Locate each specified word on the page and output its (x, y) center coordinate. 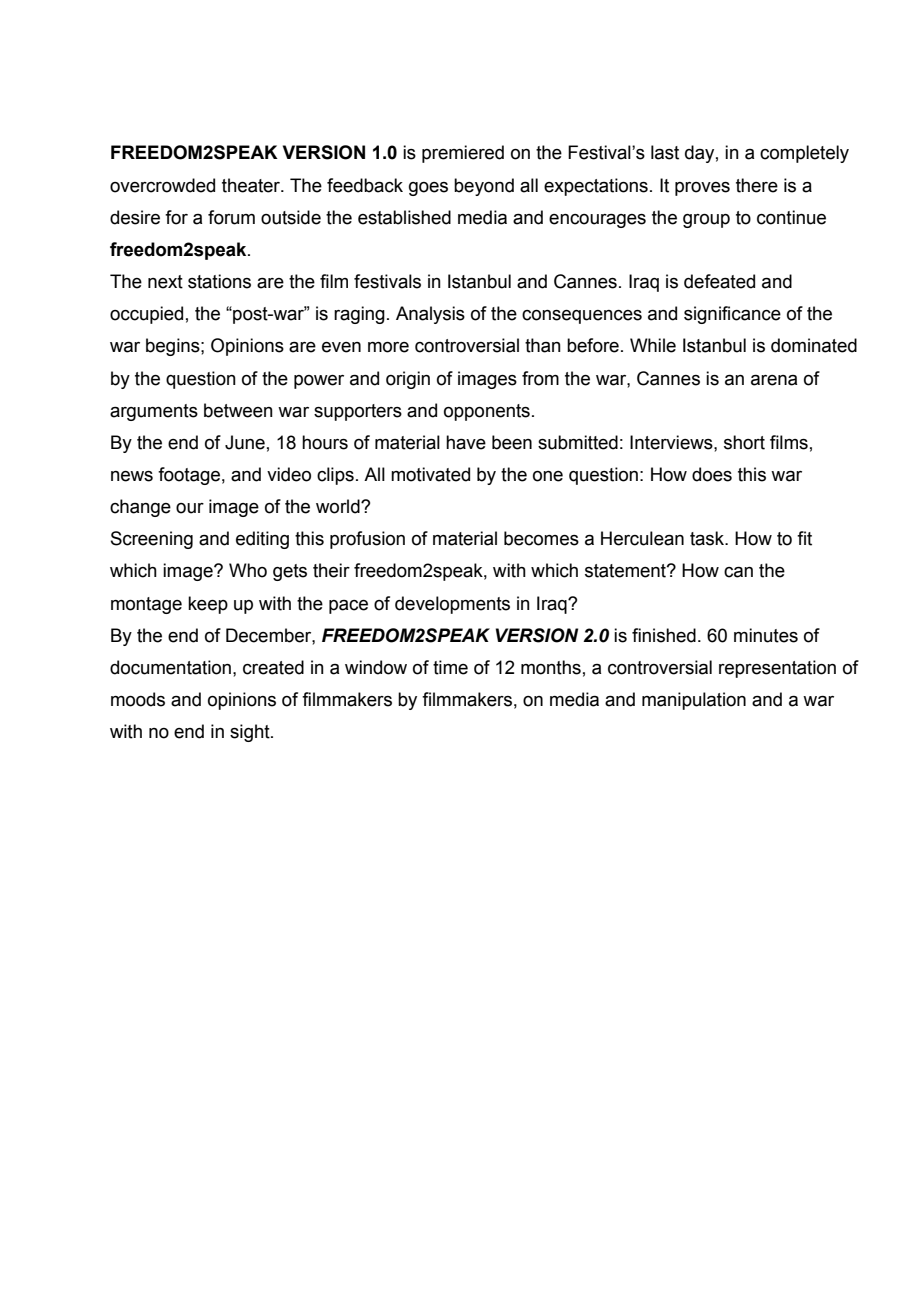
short (744, 442)
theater (252, 185)
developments (452, 605)
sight (251, 733)
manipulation (694, 701)
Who (248, 570)
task (708, 538)
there (757, 185)
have (466, 442)
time (450, 667)
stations (219, 281)
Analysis (430, 315)
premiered (463, 154)
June (245, 442)
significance (732, 315)
